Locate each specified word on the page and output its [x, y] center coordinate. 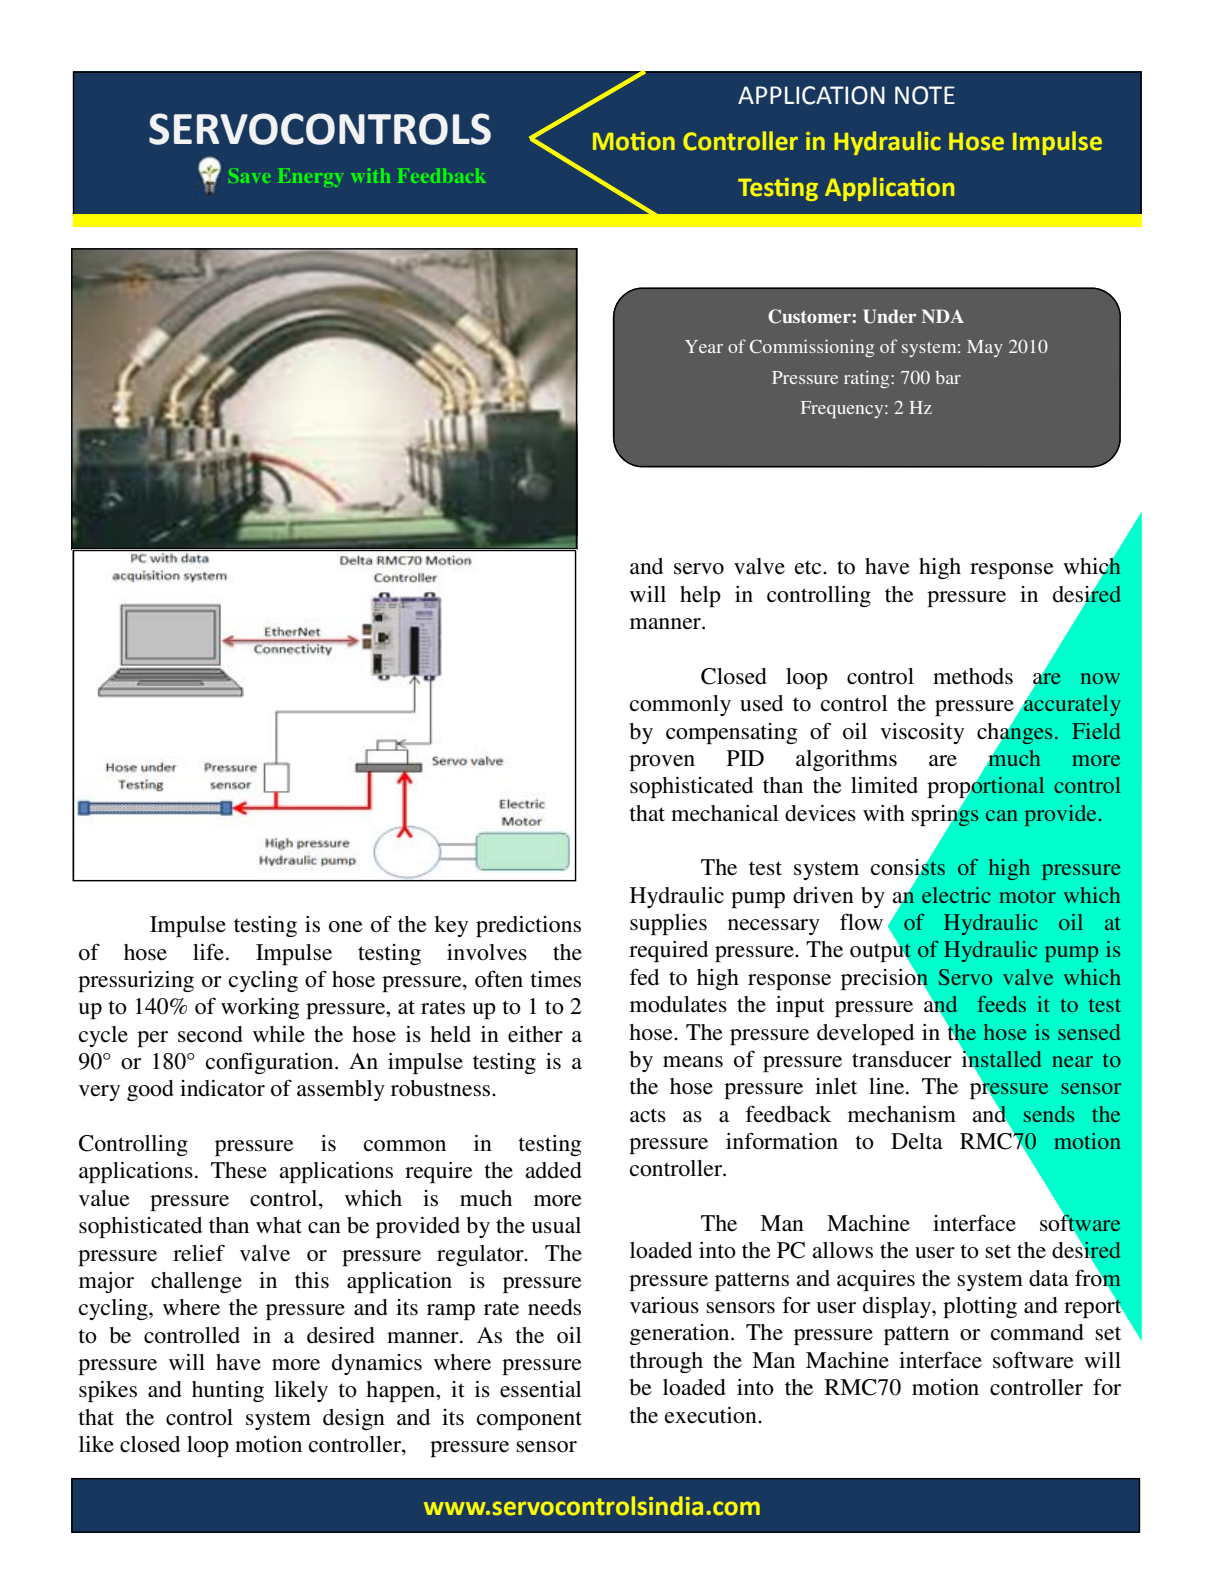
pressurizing [136, 981]
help [700, 596]
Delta [917, 1141]
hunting [228, 1391]
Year [704, 346]
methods [973, 676]
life [208, 952]
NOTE [925, 95]
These [239, 1170]
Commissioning [812, 348]
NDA [943, 316]
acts [648, 1115]
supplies [668, 924]
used [761, 703]
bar [948, 377]
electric [956, 895]
